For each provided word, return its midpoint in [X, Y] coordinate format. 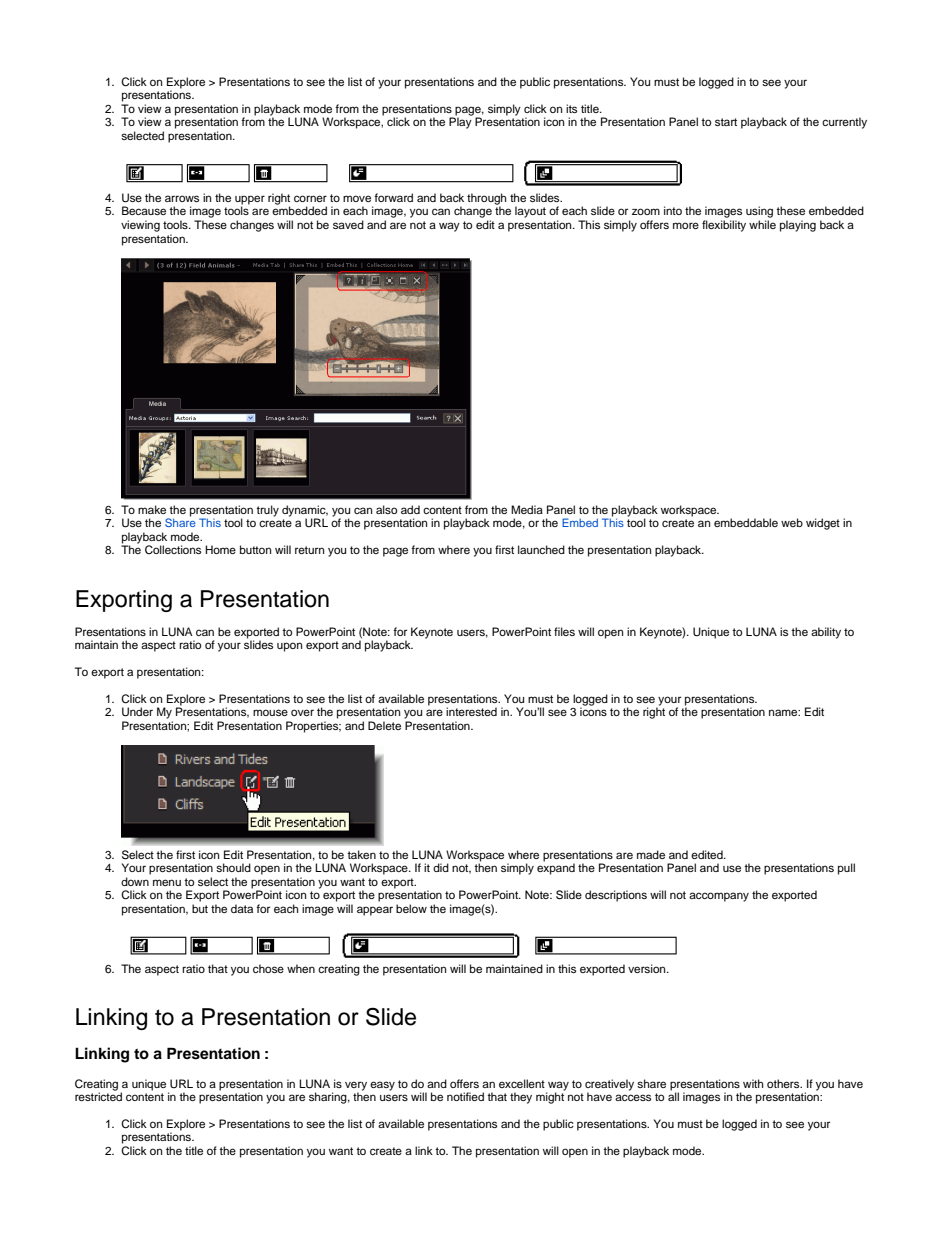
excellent [522, 1083]
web [792, 522]
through [486, 200]
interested [471, 711]
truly [267, 511]
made [651, 854]
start [726, 122]
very [356, 1087]
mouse [270, 712]
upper [250, 201]
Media [527, 509]
